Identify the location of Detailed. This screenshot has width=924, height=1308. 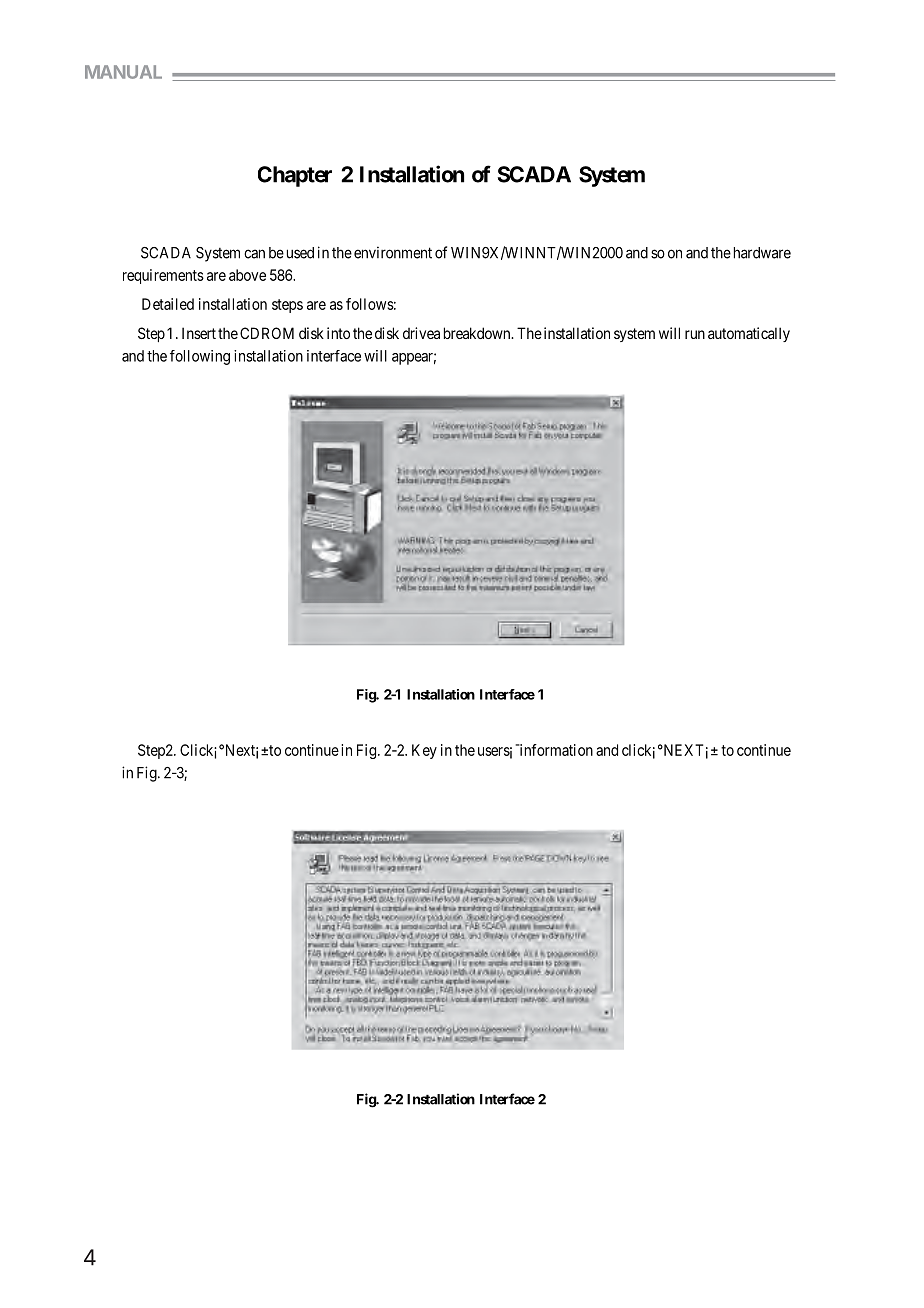
(168, 304).
